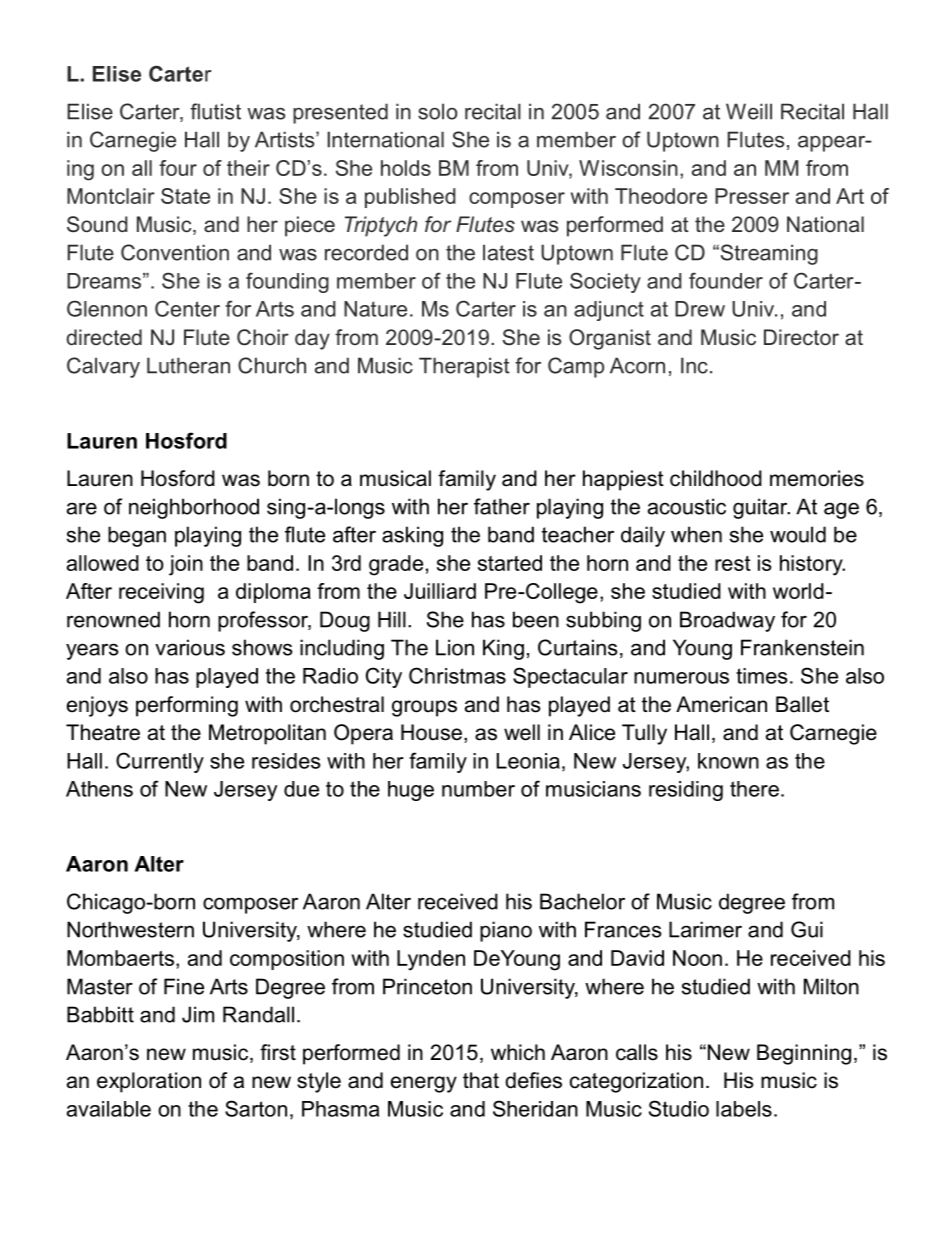 This image has height=1233, width=952. What do you see at coordinates (178, 168) in the image?
I see `four` at bounding box center [178, 168].
